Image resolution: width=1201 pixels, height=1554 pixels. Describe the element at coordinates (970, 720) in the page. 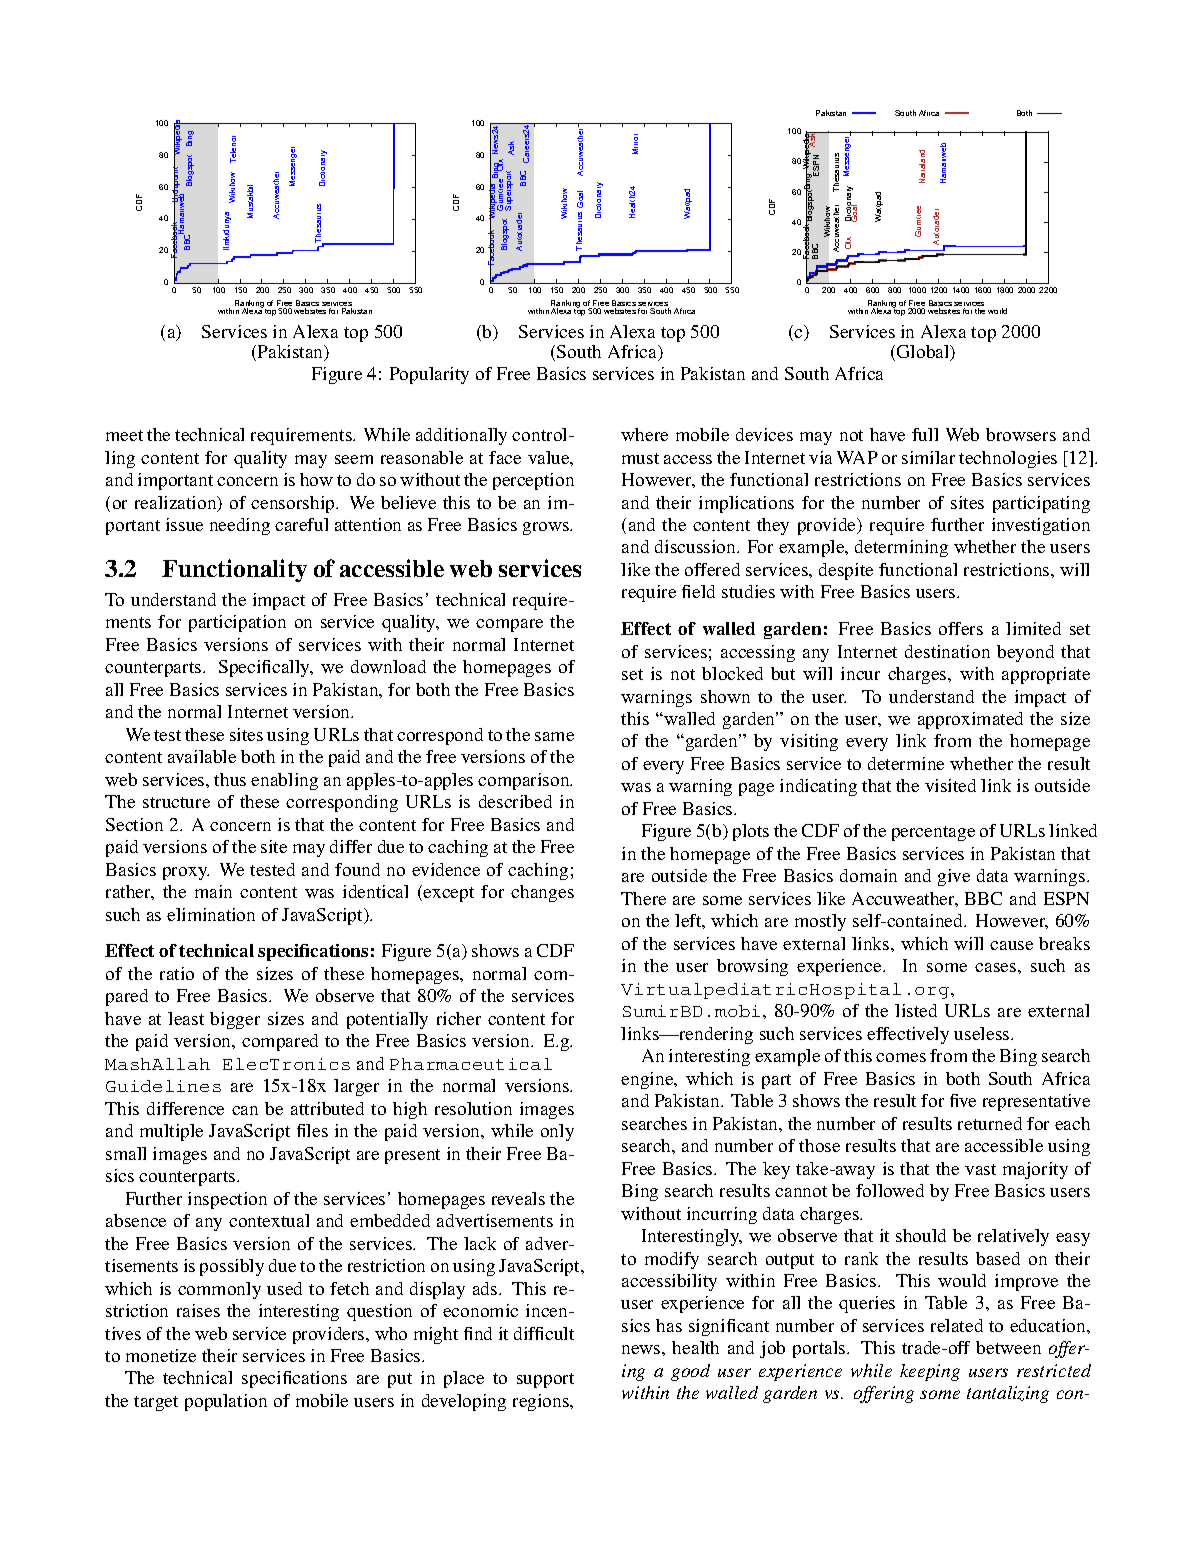

I see `approximated` at that location.
